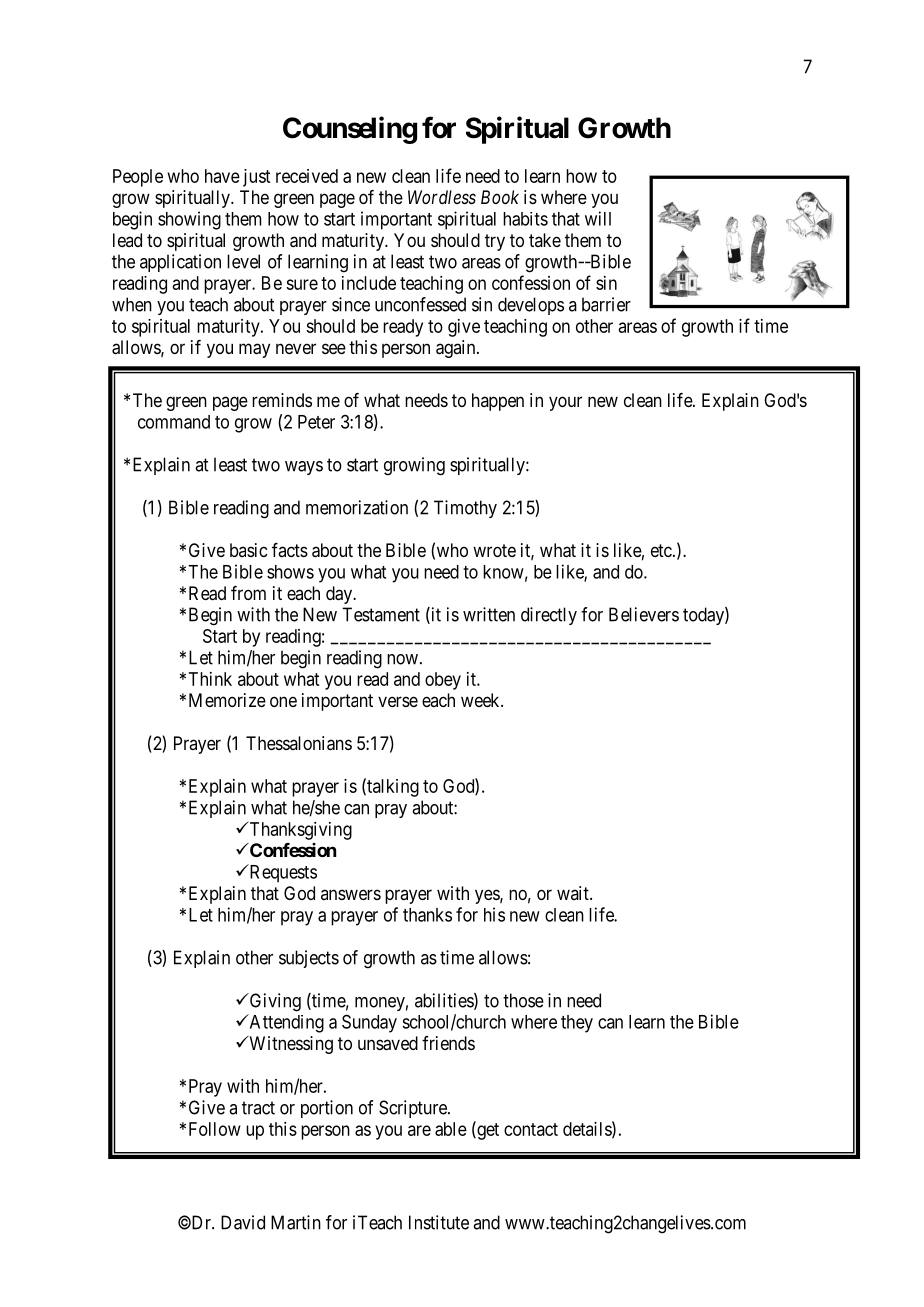 The image size is (924, 1307). What do you see at coordinates (442, 197) in the screenshot?
I see `Wordless` at bounding box center [442, 197].
